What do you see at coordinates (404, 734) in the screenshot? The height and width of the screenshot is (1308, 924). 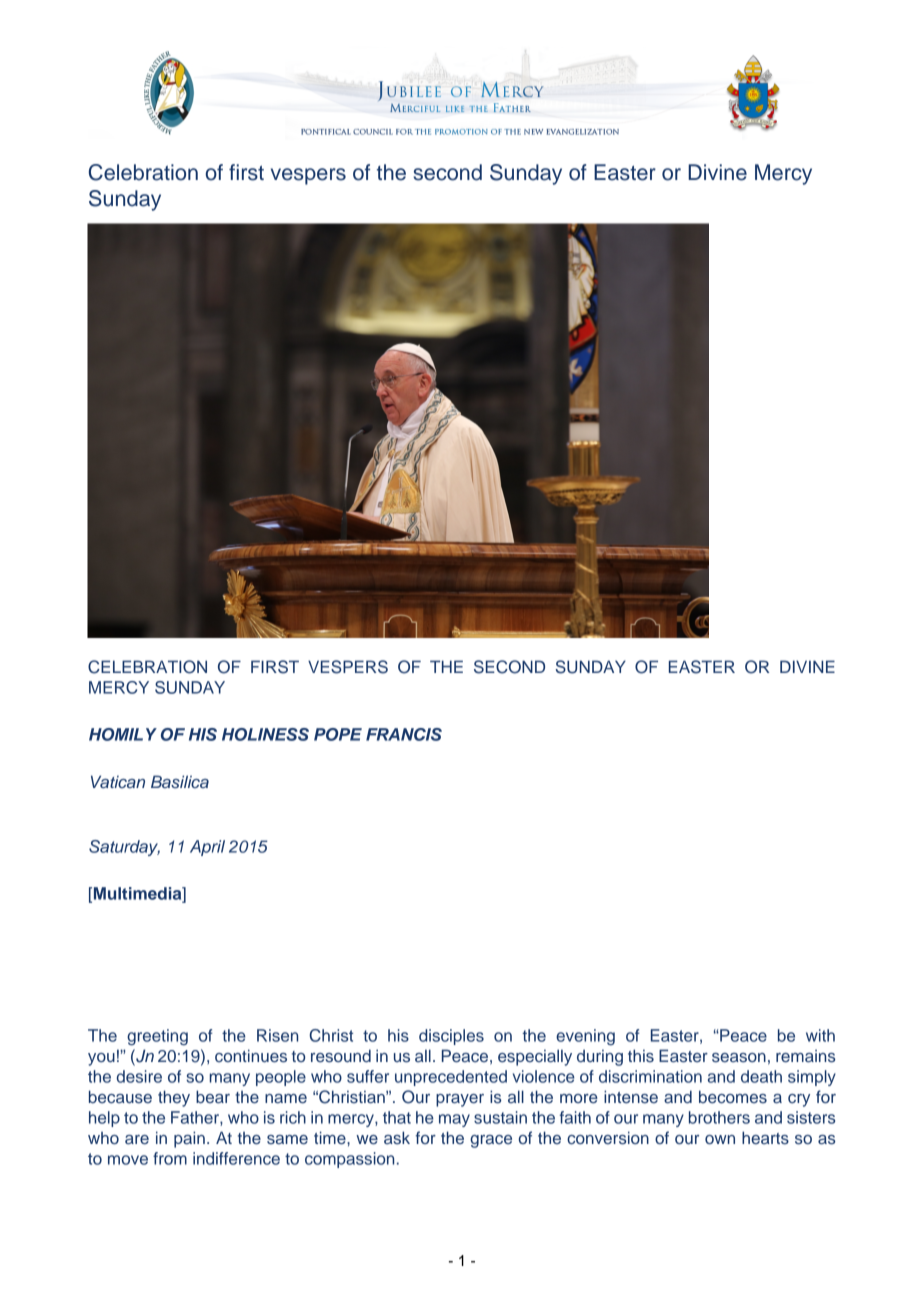 I see `FRANCIS` at bounding box center [404, 734].
